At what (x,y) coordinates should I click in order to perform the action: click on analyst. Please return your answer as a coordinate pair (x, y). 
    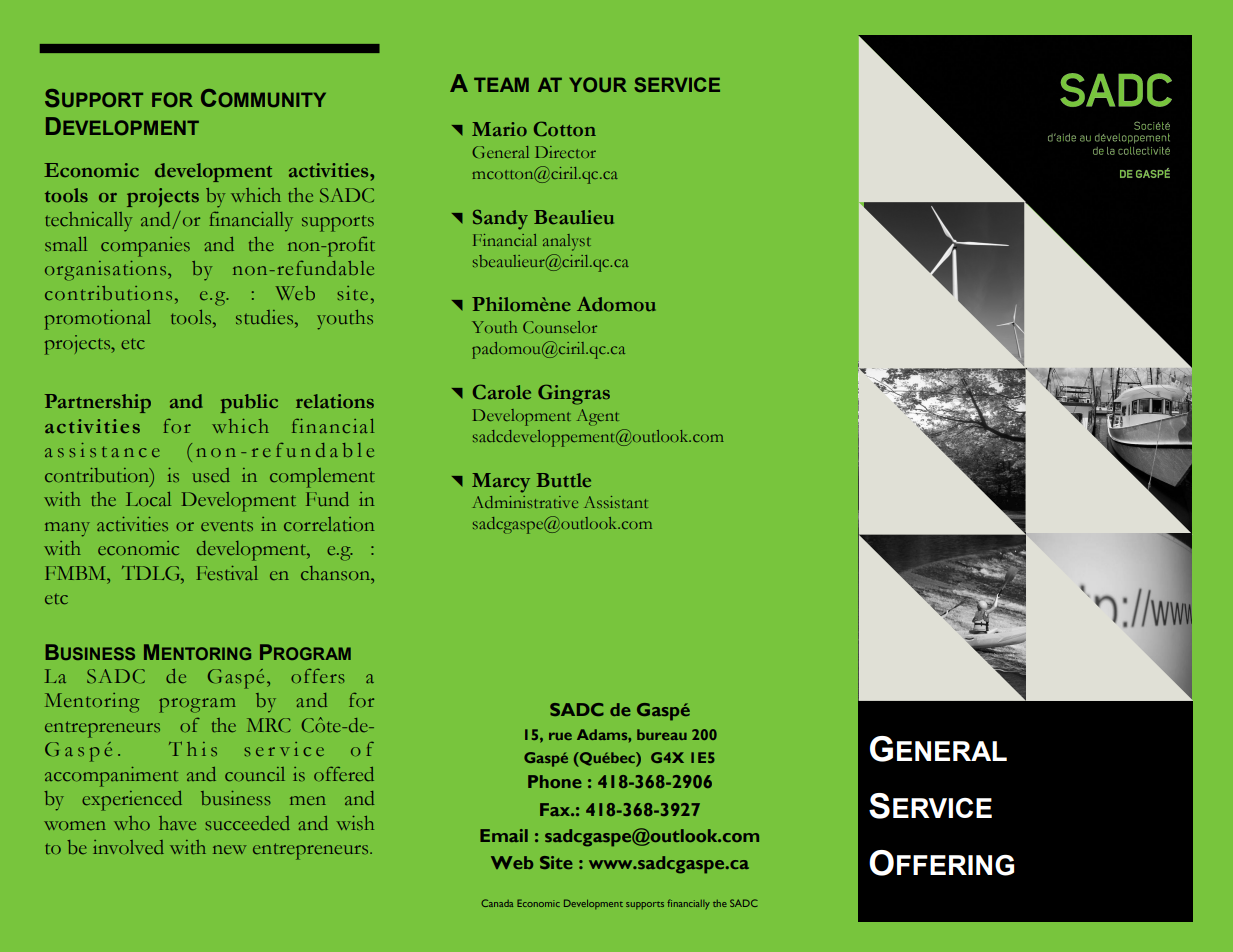
    Looking at the image, I should click on (567, 242).
